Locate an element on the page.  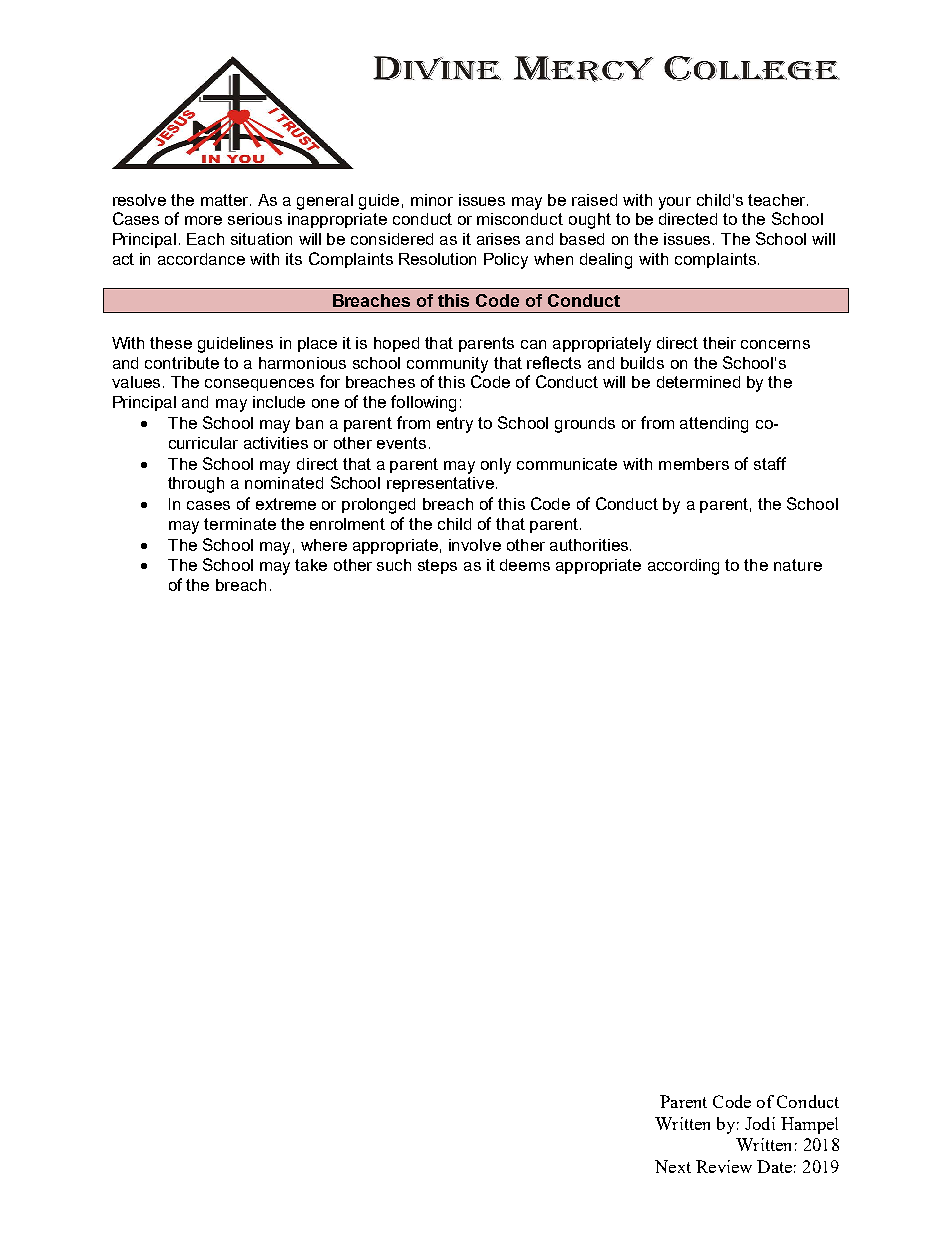
such is located at coordinates (394, 565).
